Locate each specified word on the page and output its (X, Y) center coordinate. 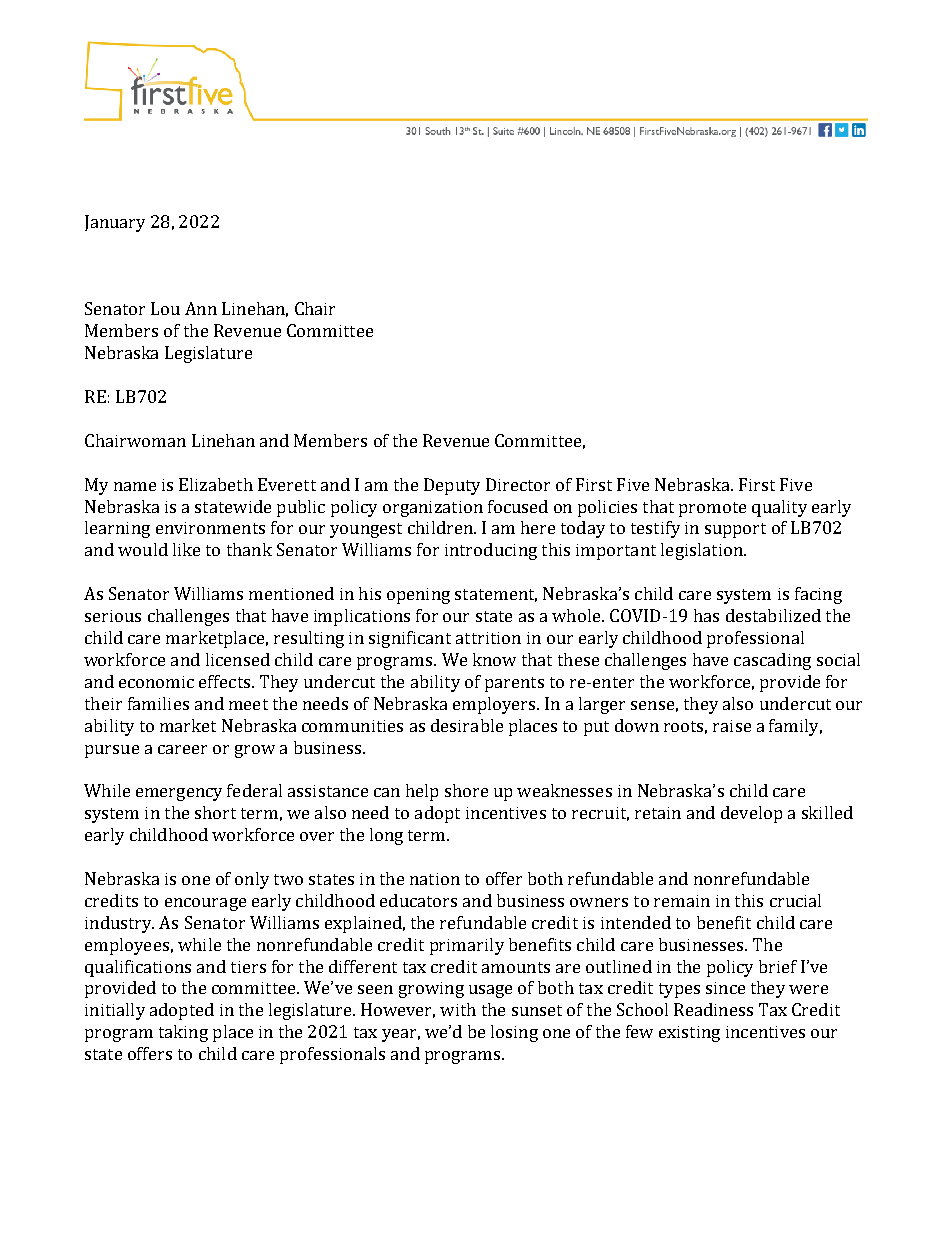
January (115, 223)
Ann (201, 308)
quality (779, 508)
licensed (238, 659)
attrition (488, 638)
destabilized (773, 615)
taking (183, 1033)
